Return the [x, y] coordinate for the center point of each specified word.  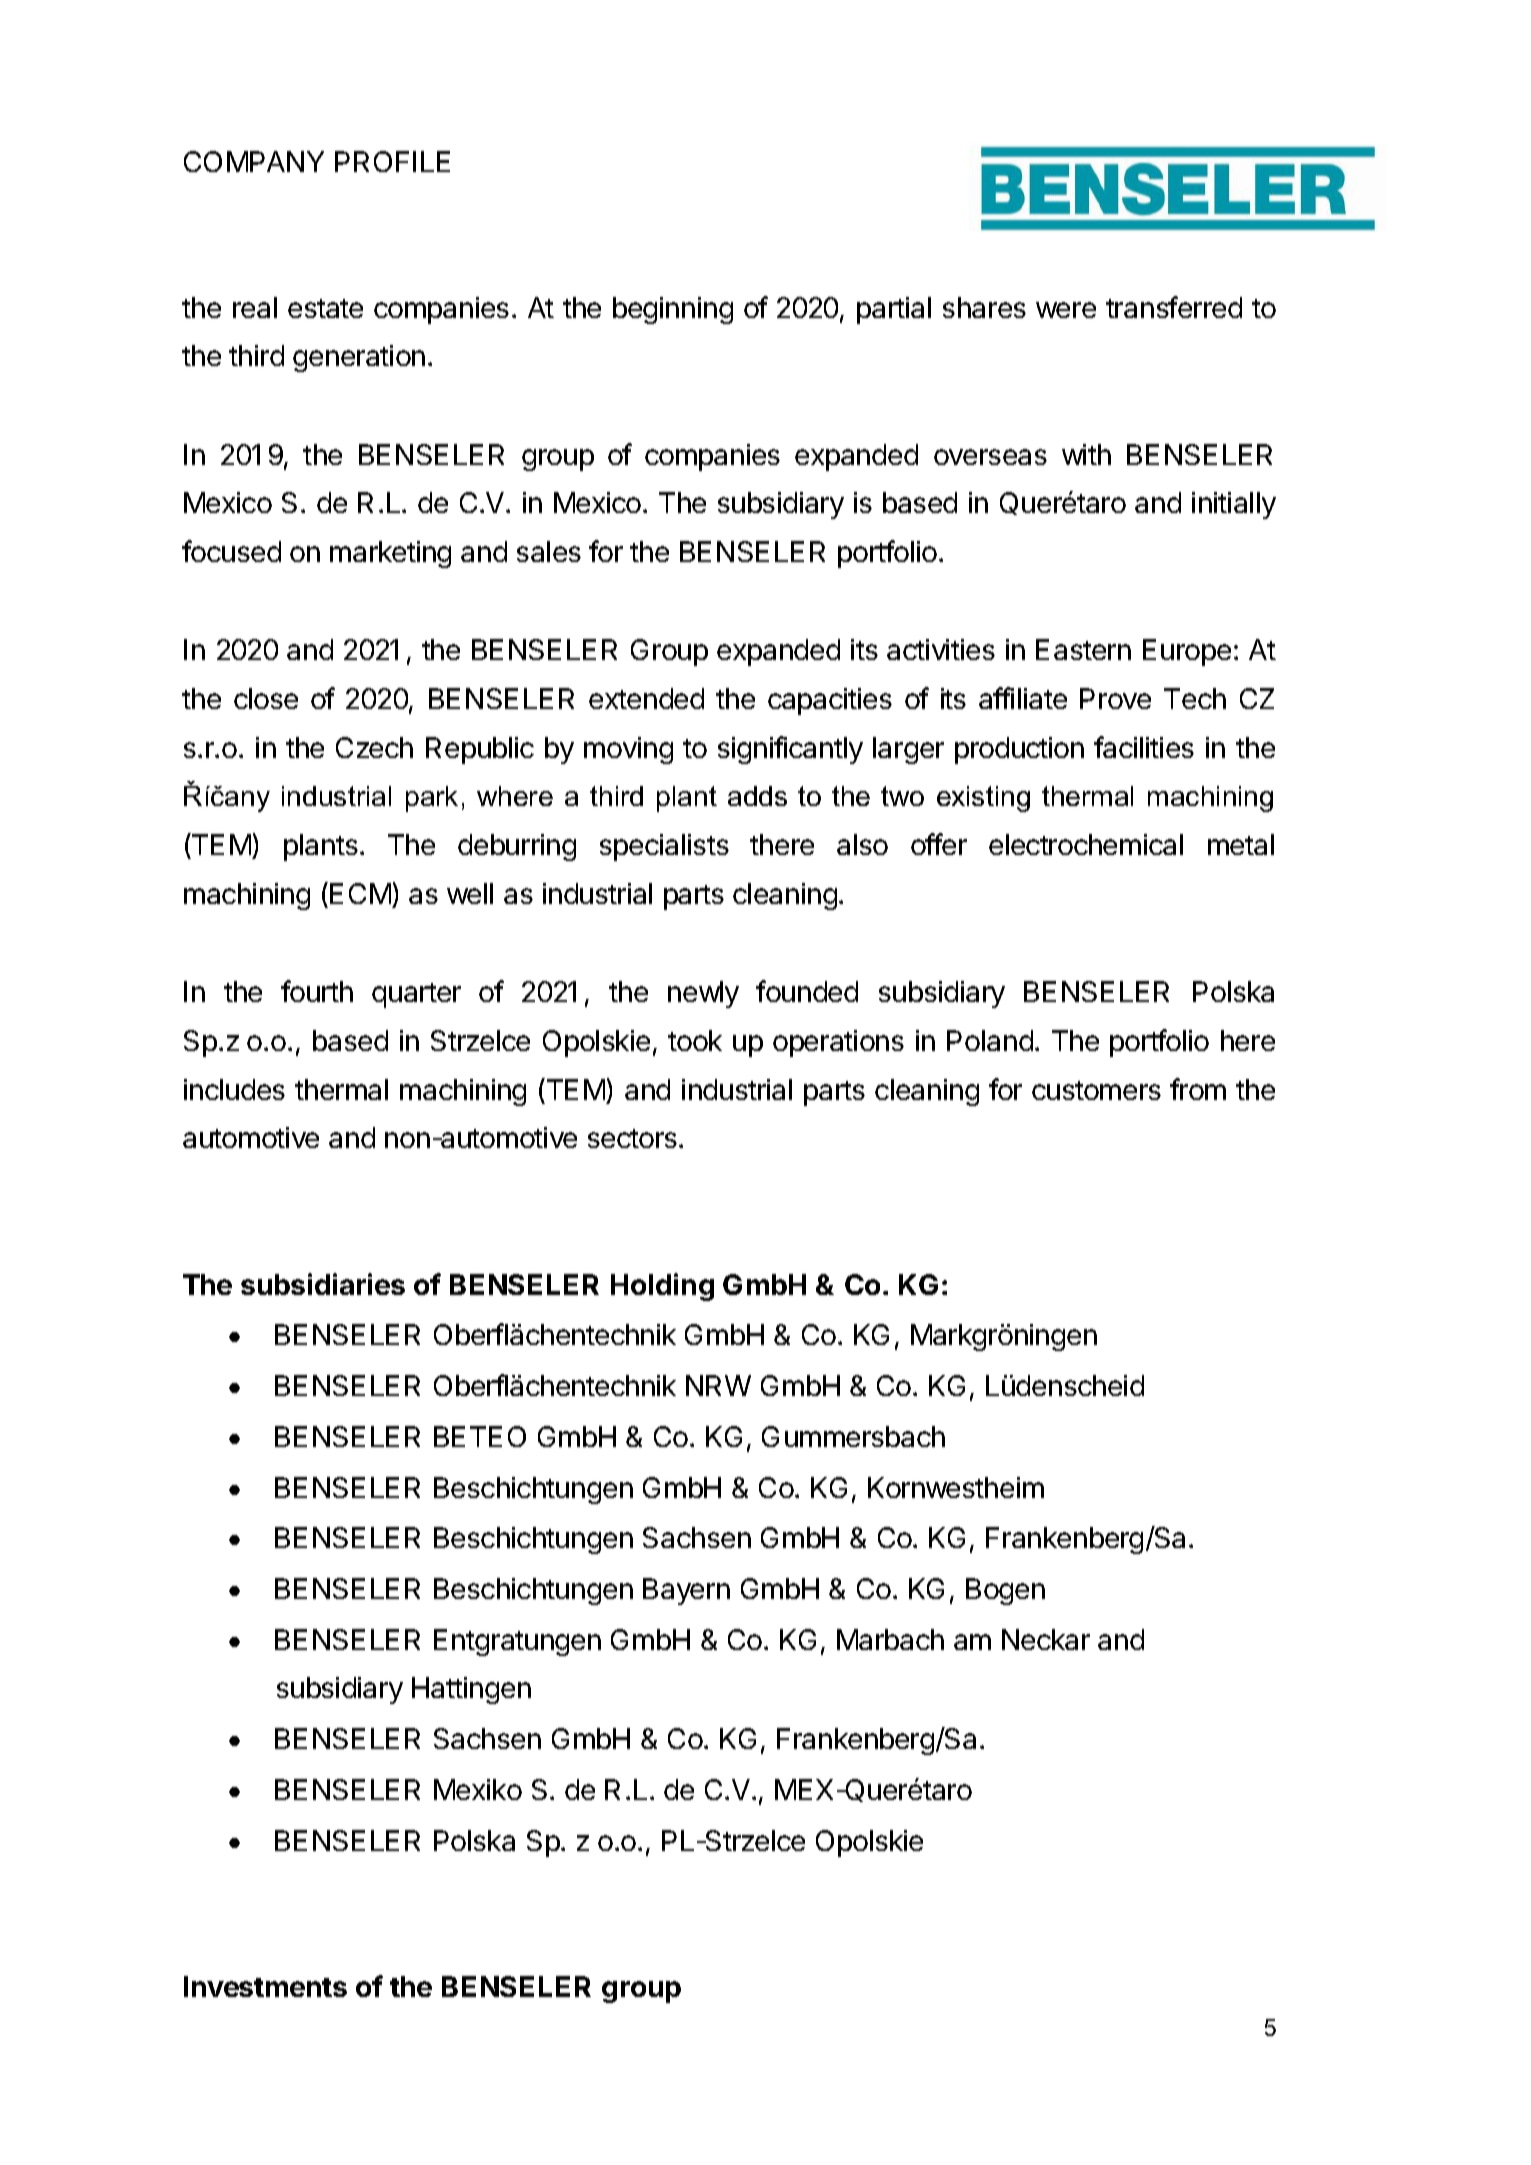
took [695, 1040]
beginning [673, 310]
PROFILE [392, 161]
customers [1096, 1090]
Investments [265, 1986]
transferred [1174, 307]
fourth [317, 991]
